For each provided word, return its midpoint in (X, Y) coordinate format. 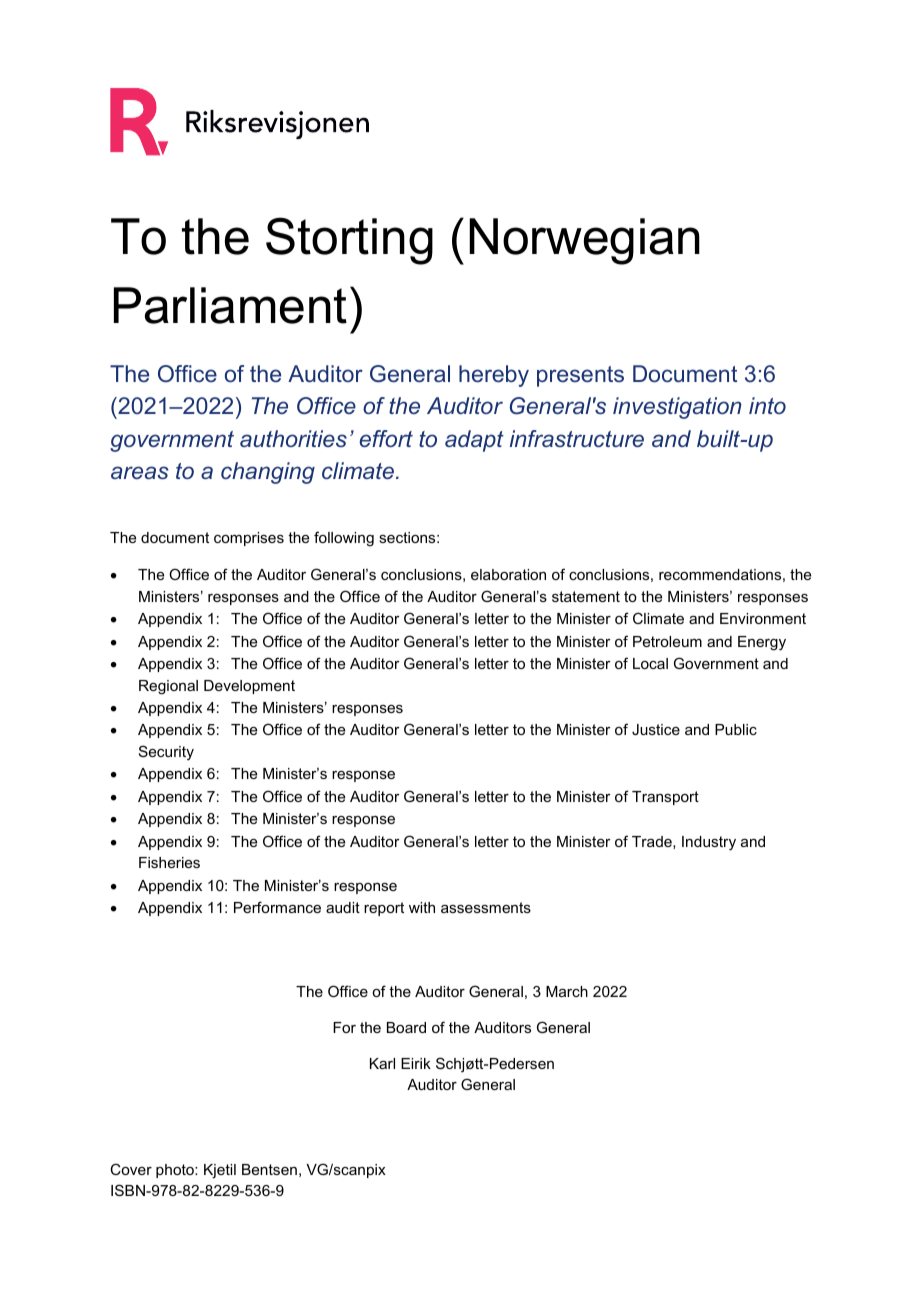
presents (580, 376)
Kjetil (220, 1171)
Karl (382, 1063)
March (567, 991)
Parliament (230, 305)
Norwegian (584, 241)
